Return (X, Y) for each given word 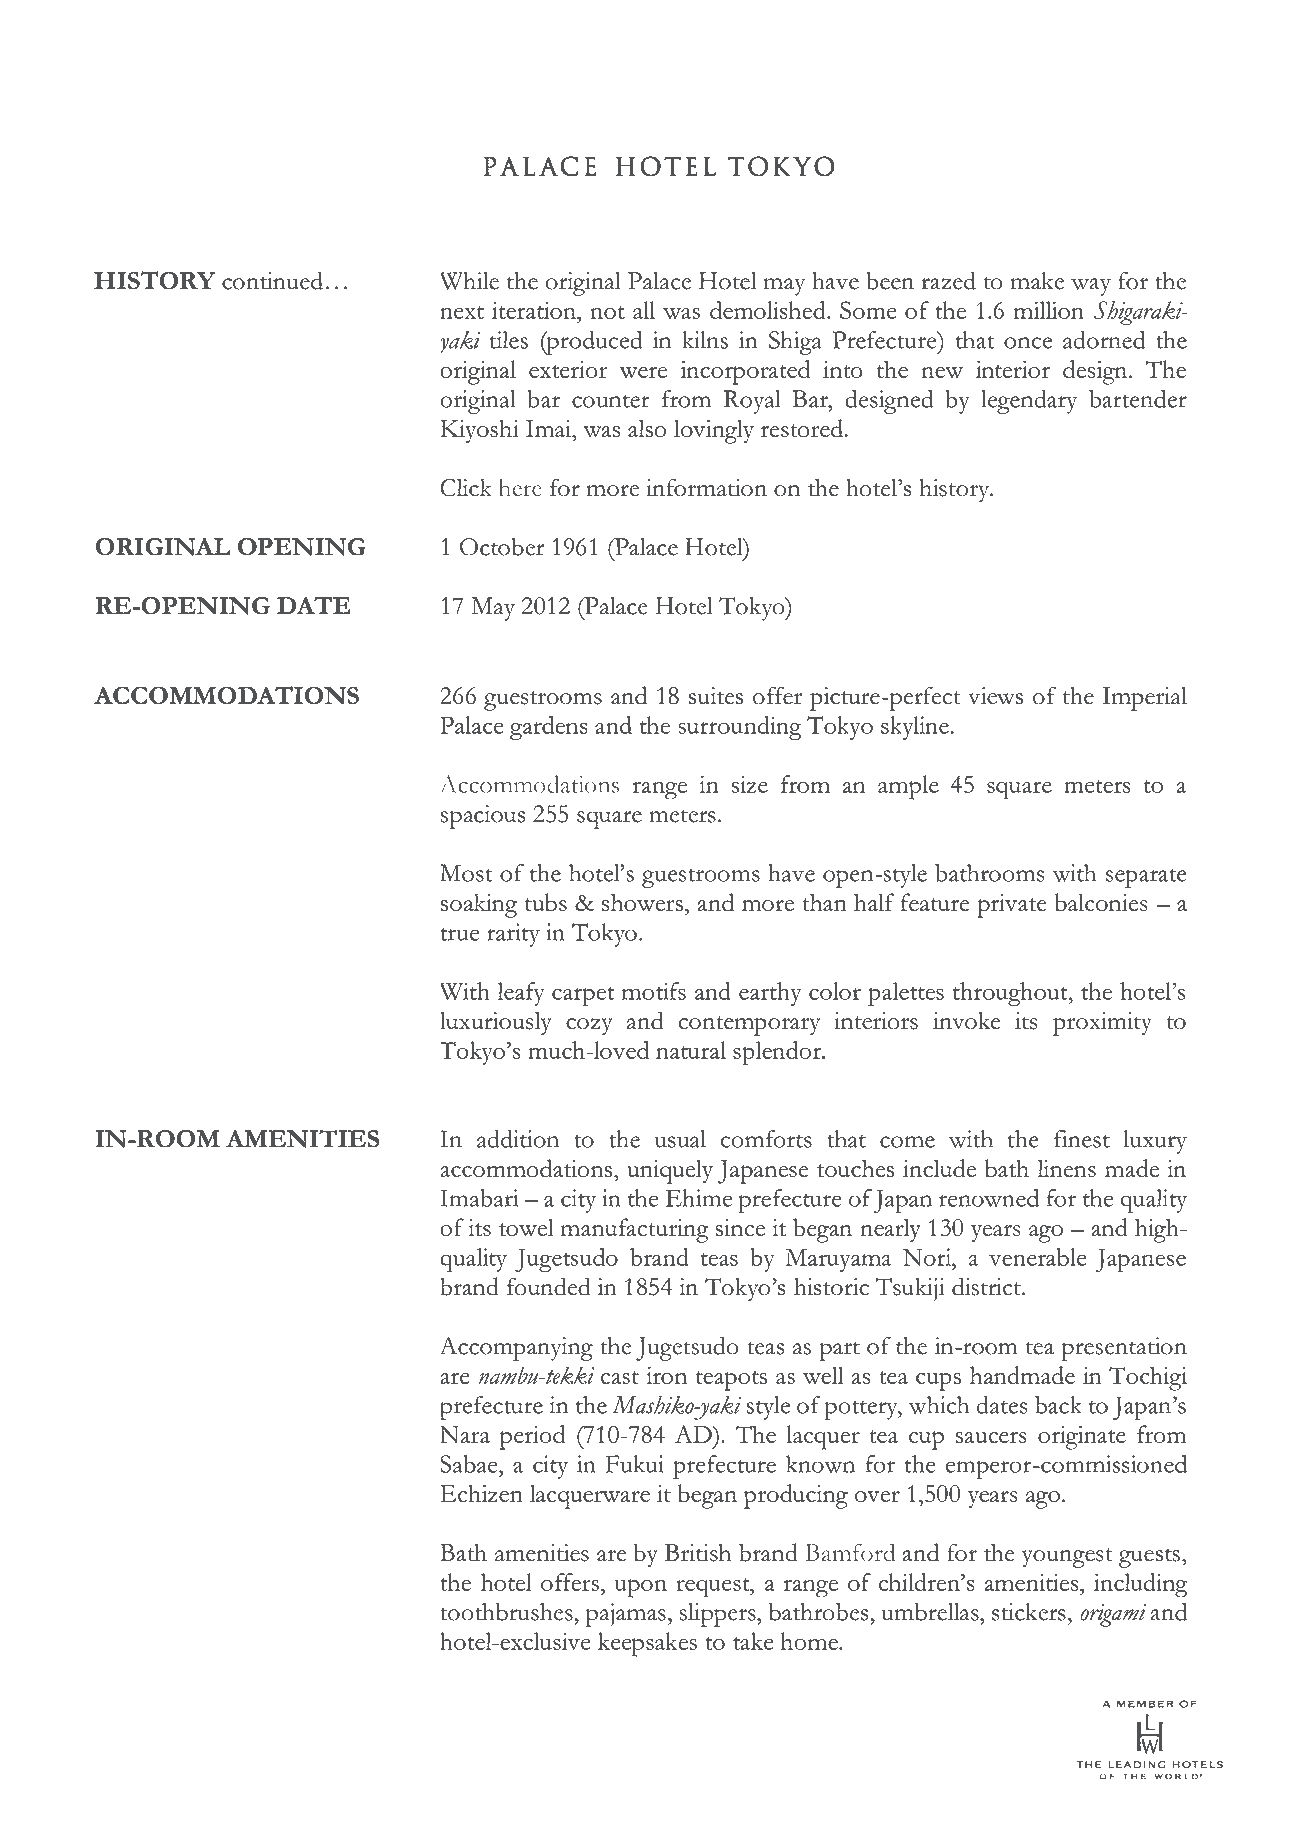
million (1049, 310)
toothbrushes (508, 1611)
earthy (770, 994)
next (462, 312)
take (753, 1641)
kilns (705, 340)
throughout (1011, 994)
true (460, 934)
